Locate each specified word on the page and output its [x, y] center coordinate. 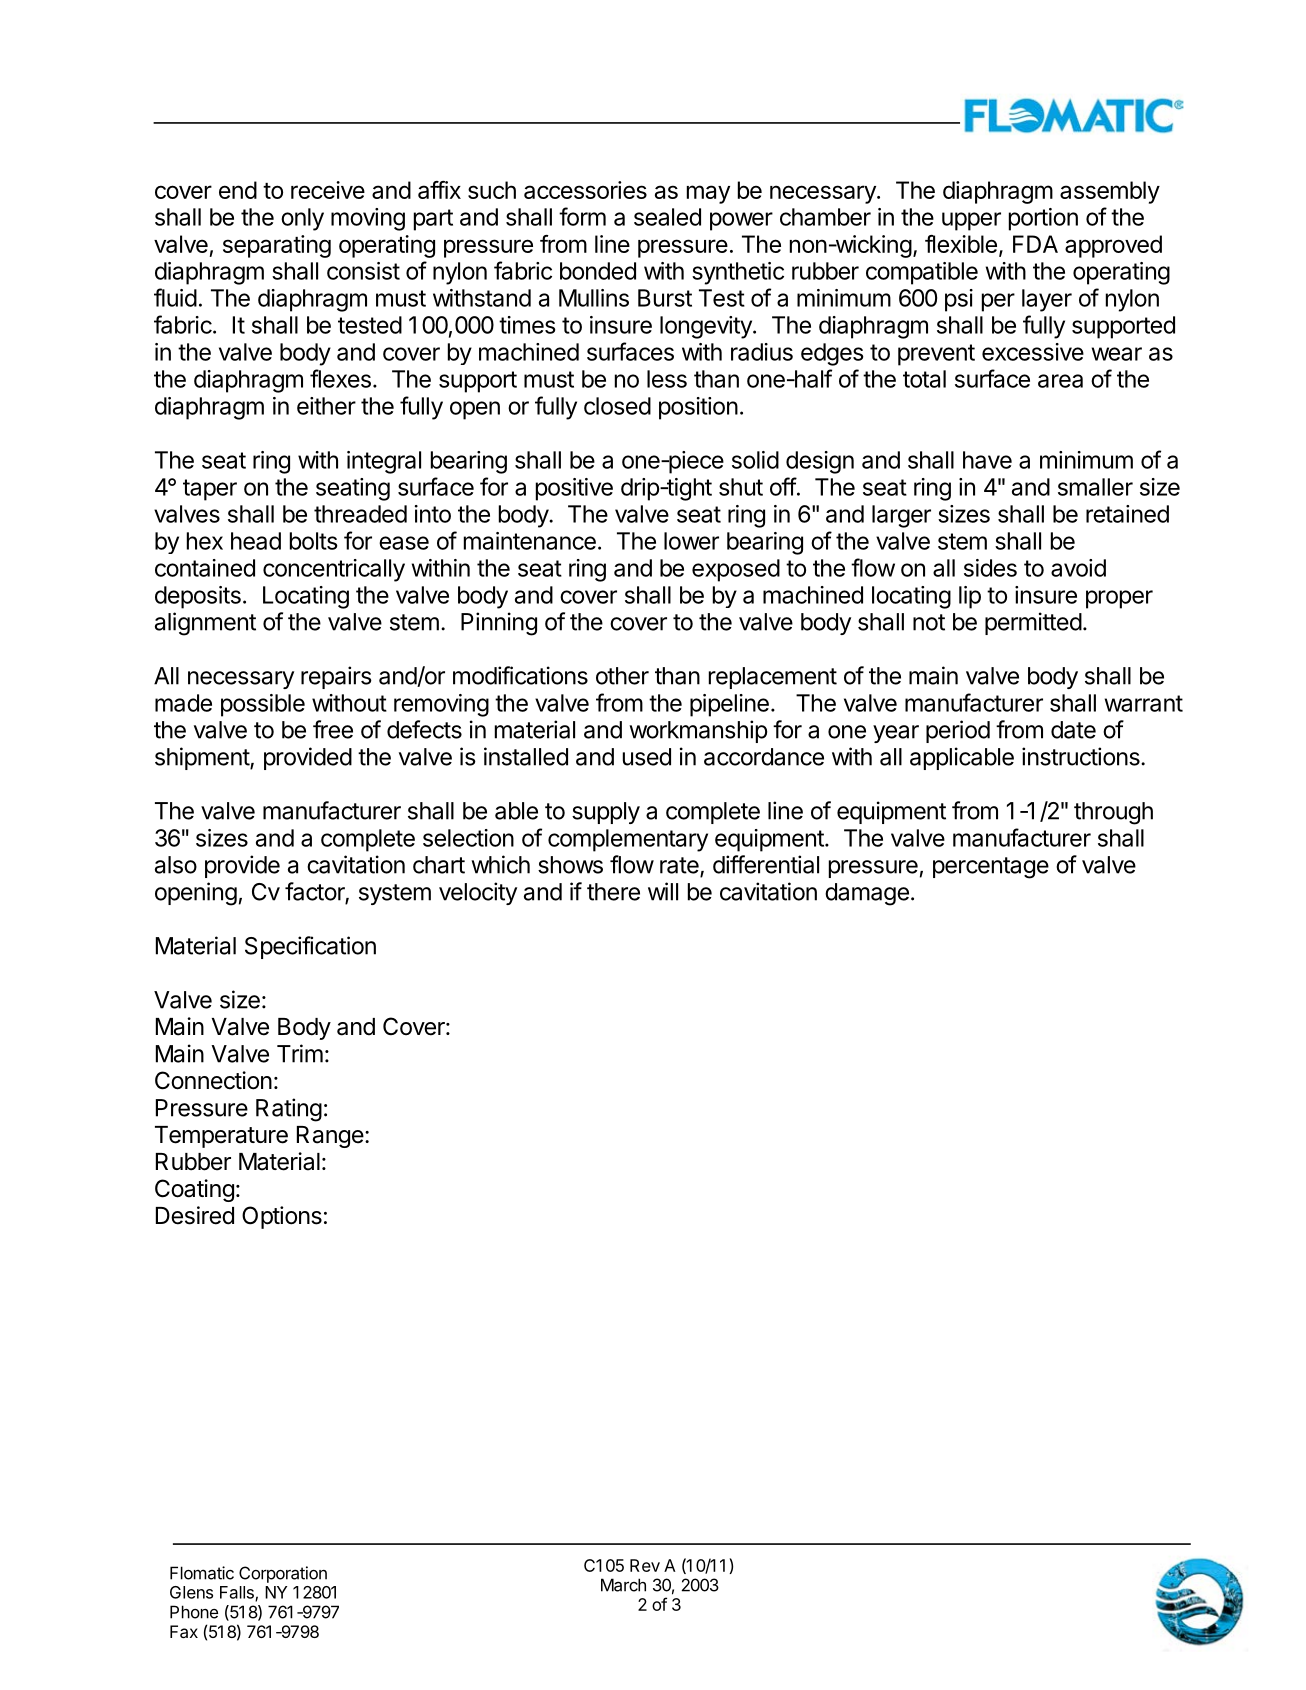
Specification [310, 947]
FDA [1035, 244]
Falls [238, 1593]
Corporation [283, 1574]
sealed [667, 217]
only [302, 219]
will [663, 891]
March [623, 1585]
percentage [991, 868]
